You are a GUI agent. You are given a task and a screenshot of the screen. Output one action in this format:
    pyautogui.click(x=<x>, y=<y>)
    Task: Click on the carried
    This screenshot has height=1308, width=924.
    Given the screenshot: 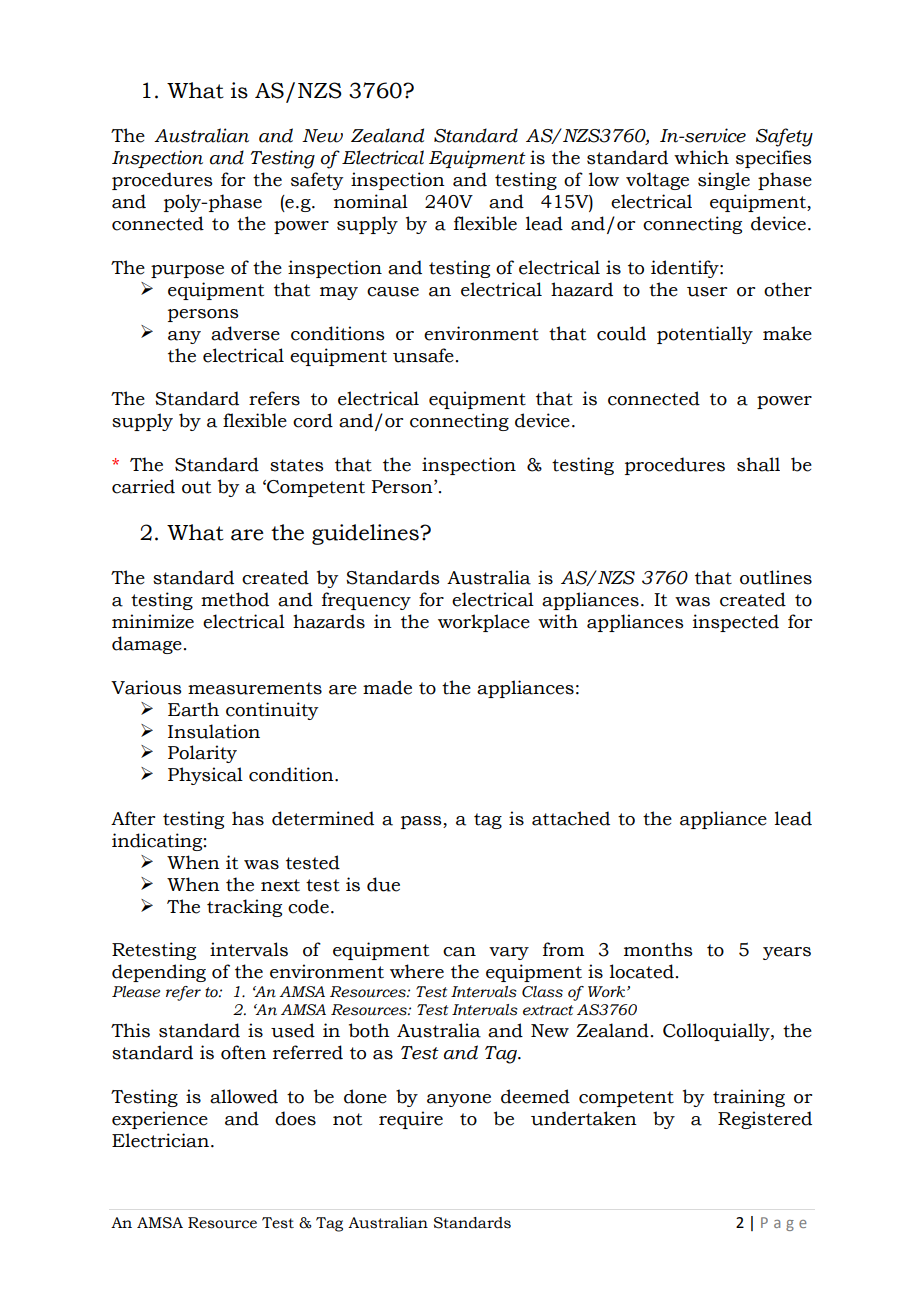 What is the action you would take?
    pyautogui.click(x=143, y=486)
